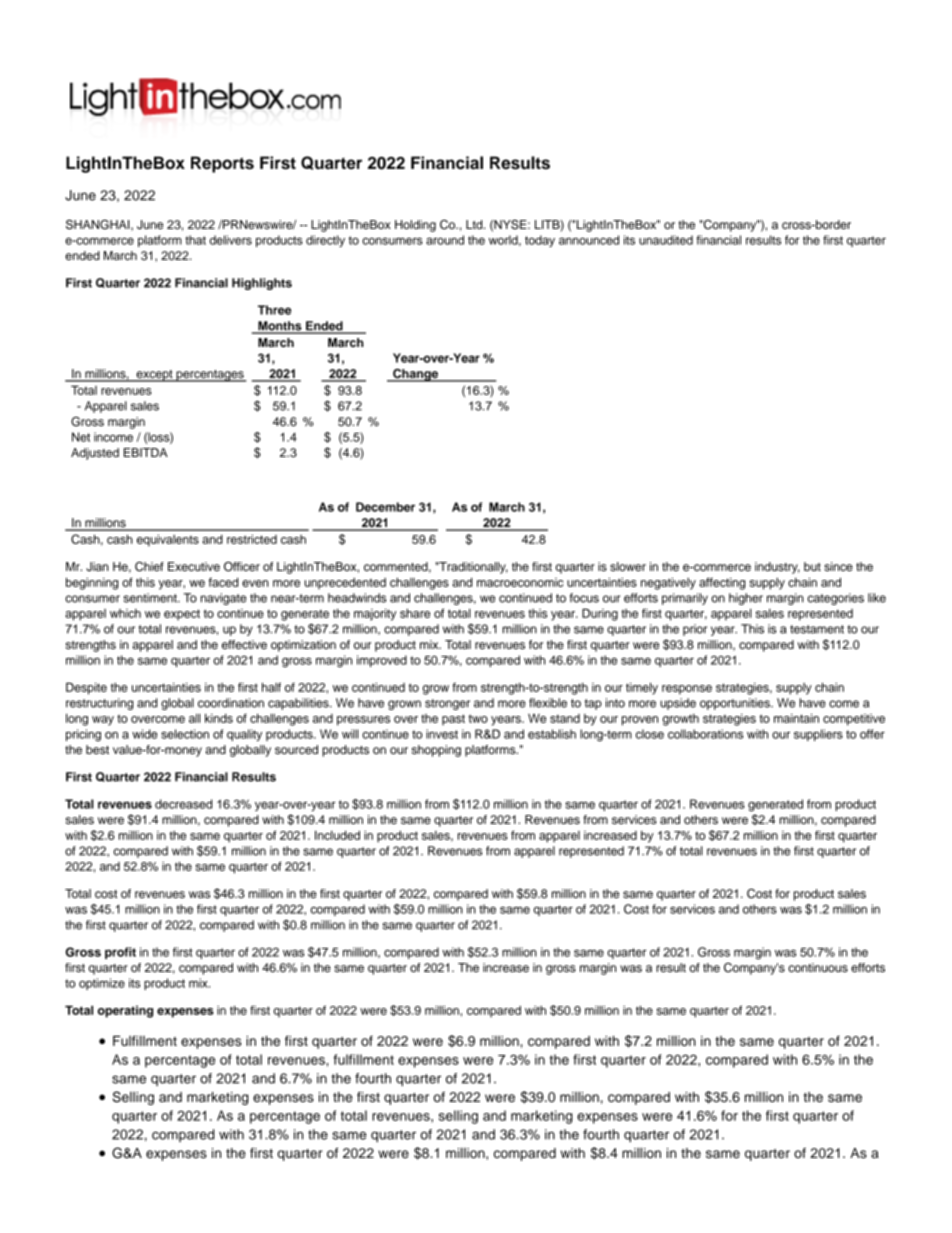 Image resolution: width=952 pixels, height=1233 pixels. What do you see at coordinates (777, 568) in the image?
I see `industry` at bounding box center [777, 568].
